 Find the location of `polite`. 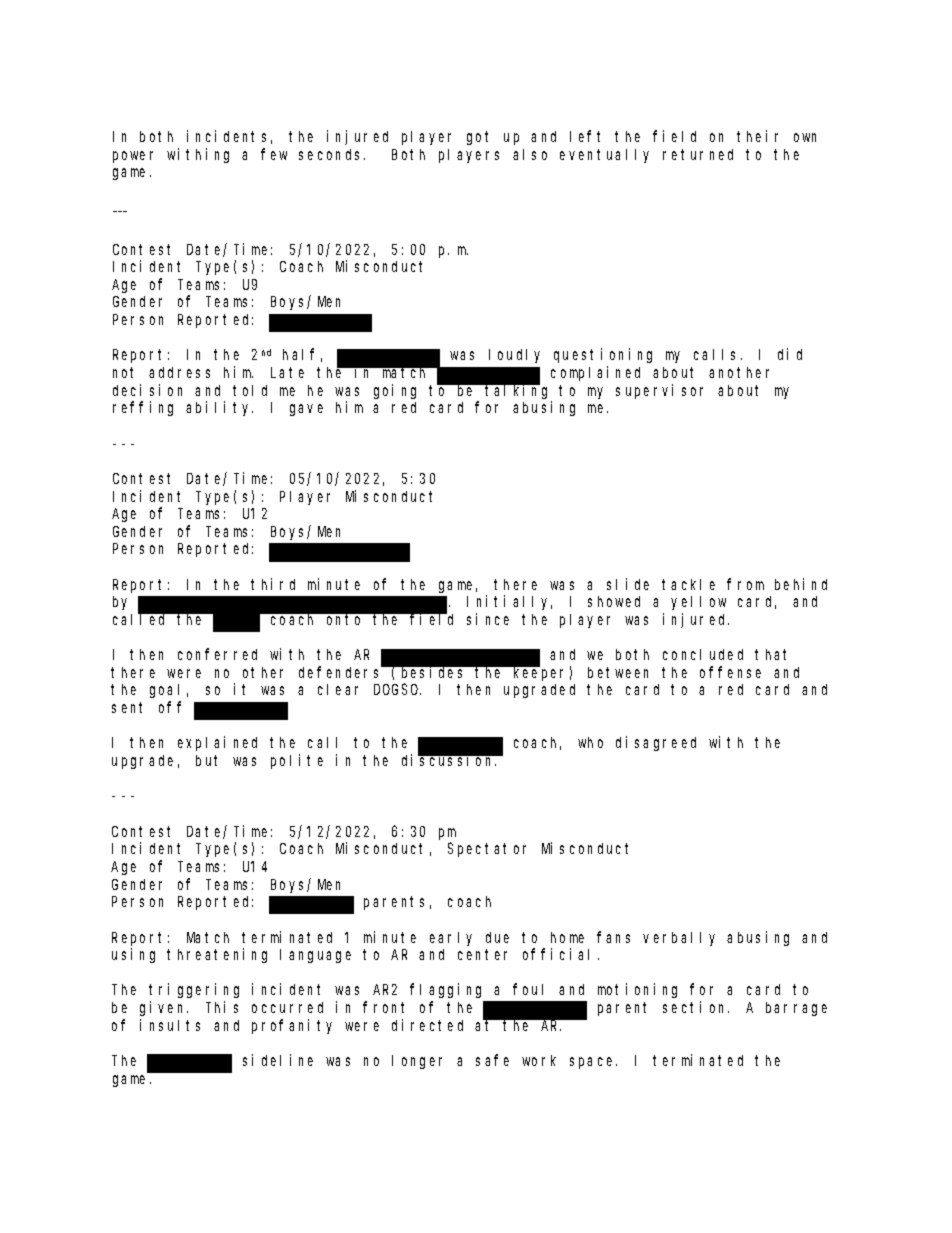

polite is located at coordinates (297, 761).
